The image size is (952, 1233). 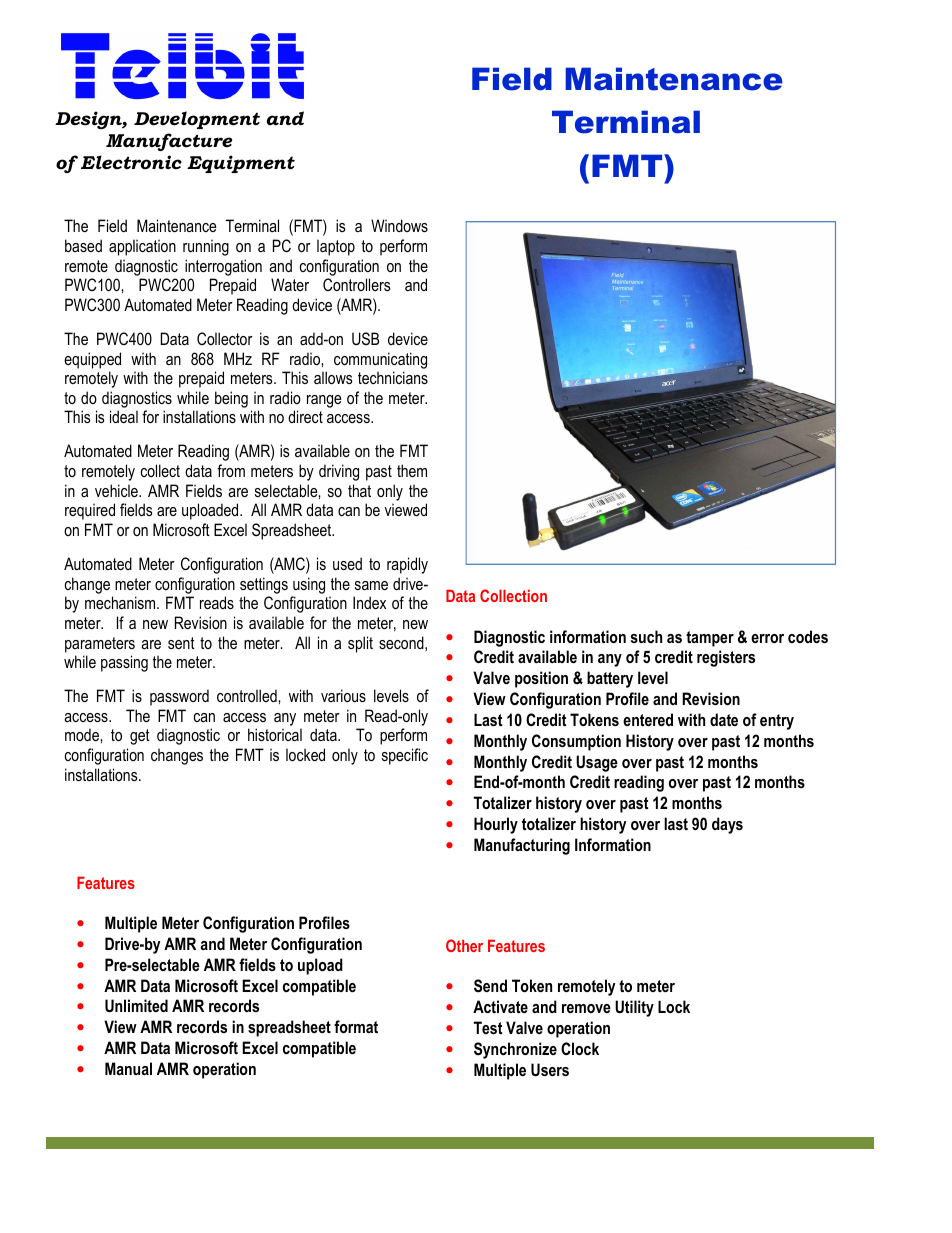 What do you see at coordinates (336, 247) in the screenshot?
I see `laptop` at bounding box center [336, 247].
